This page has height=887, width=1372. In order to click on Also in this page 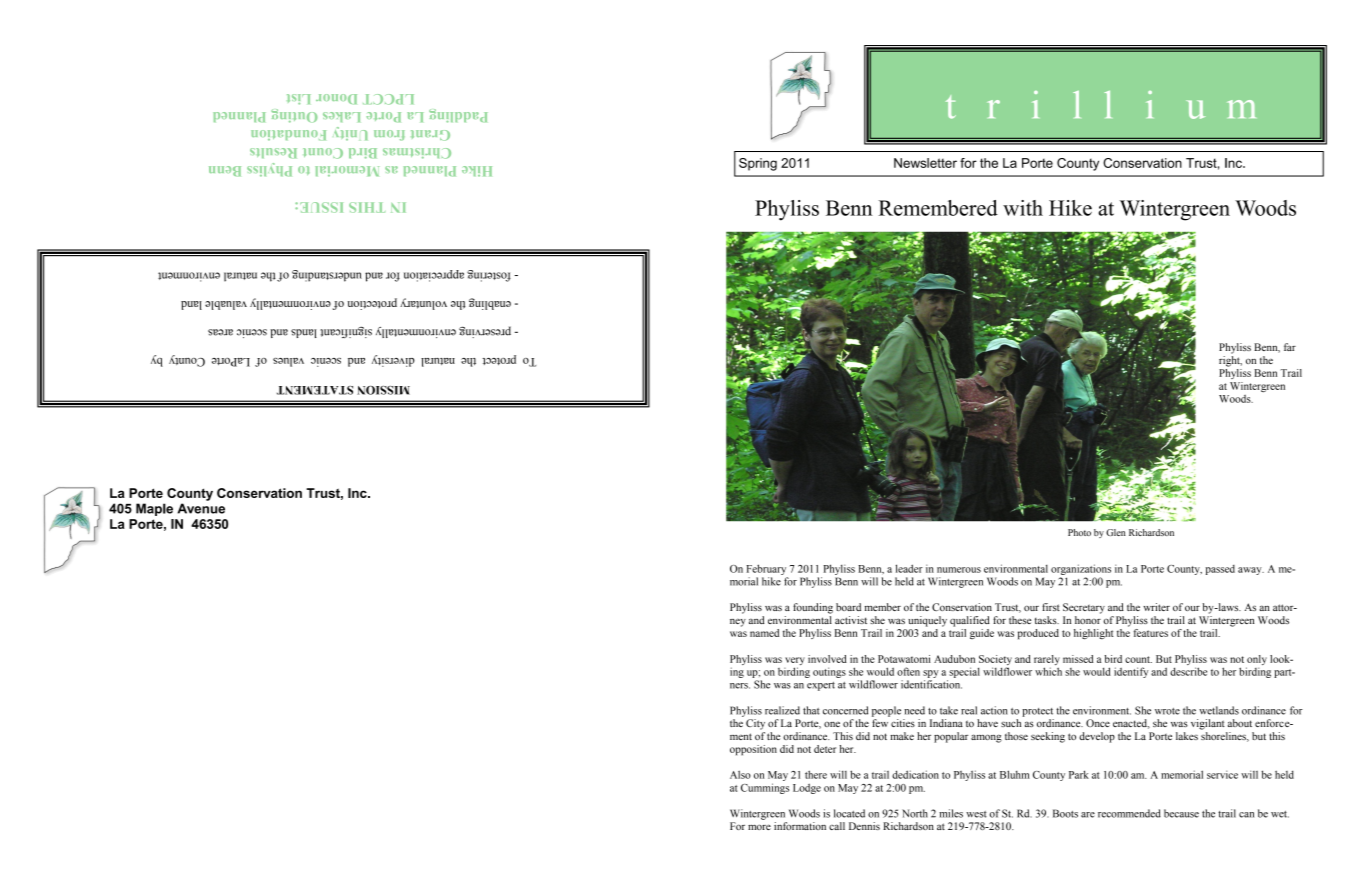, I will do `click(740, 774)`.
